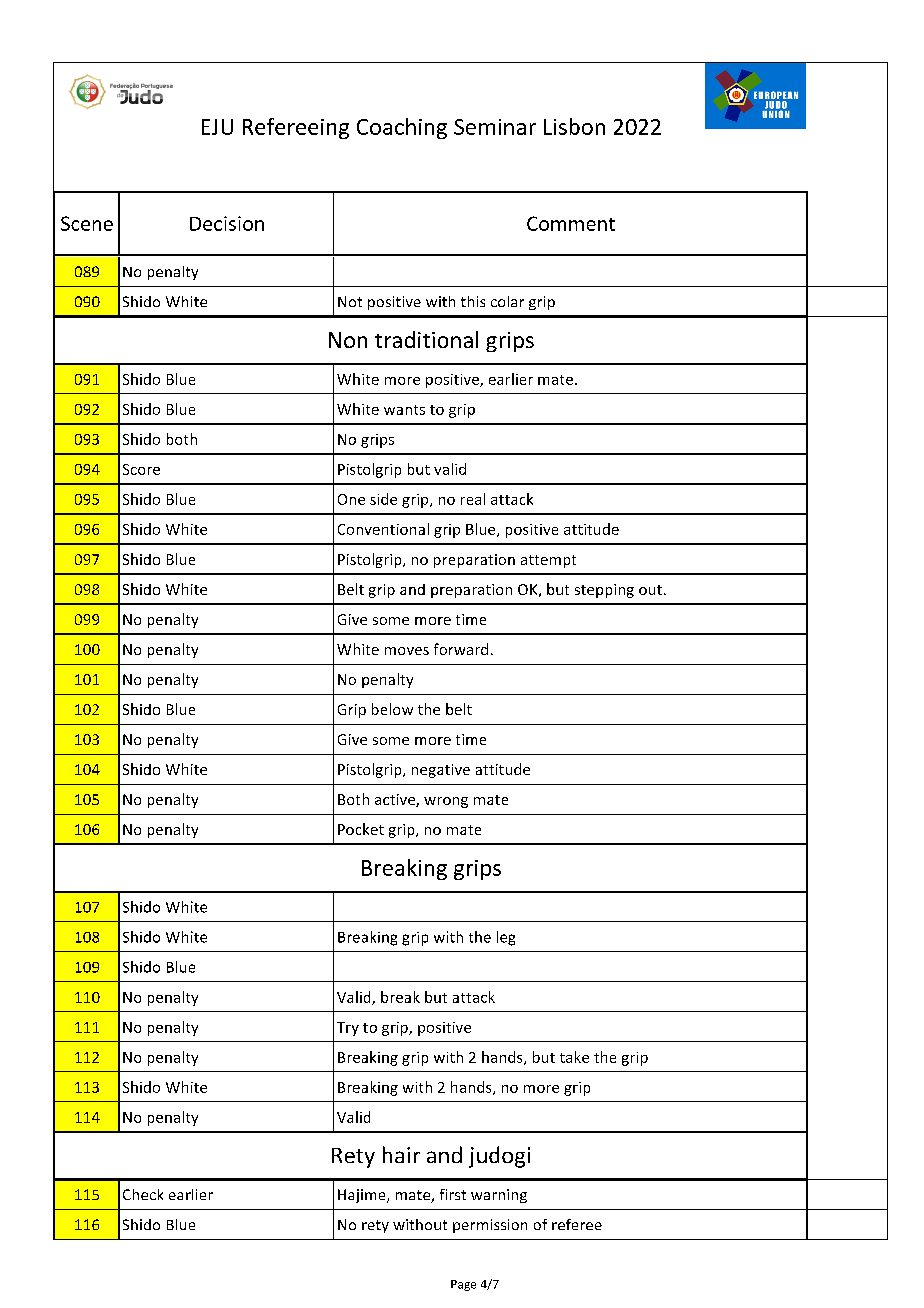  What do you see at coordinates (87, 223) in the screenshot?
I see `Scene` at bounding box center [87, 223].
